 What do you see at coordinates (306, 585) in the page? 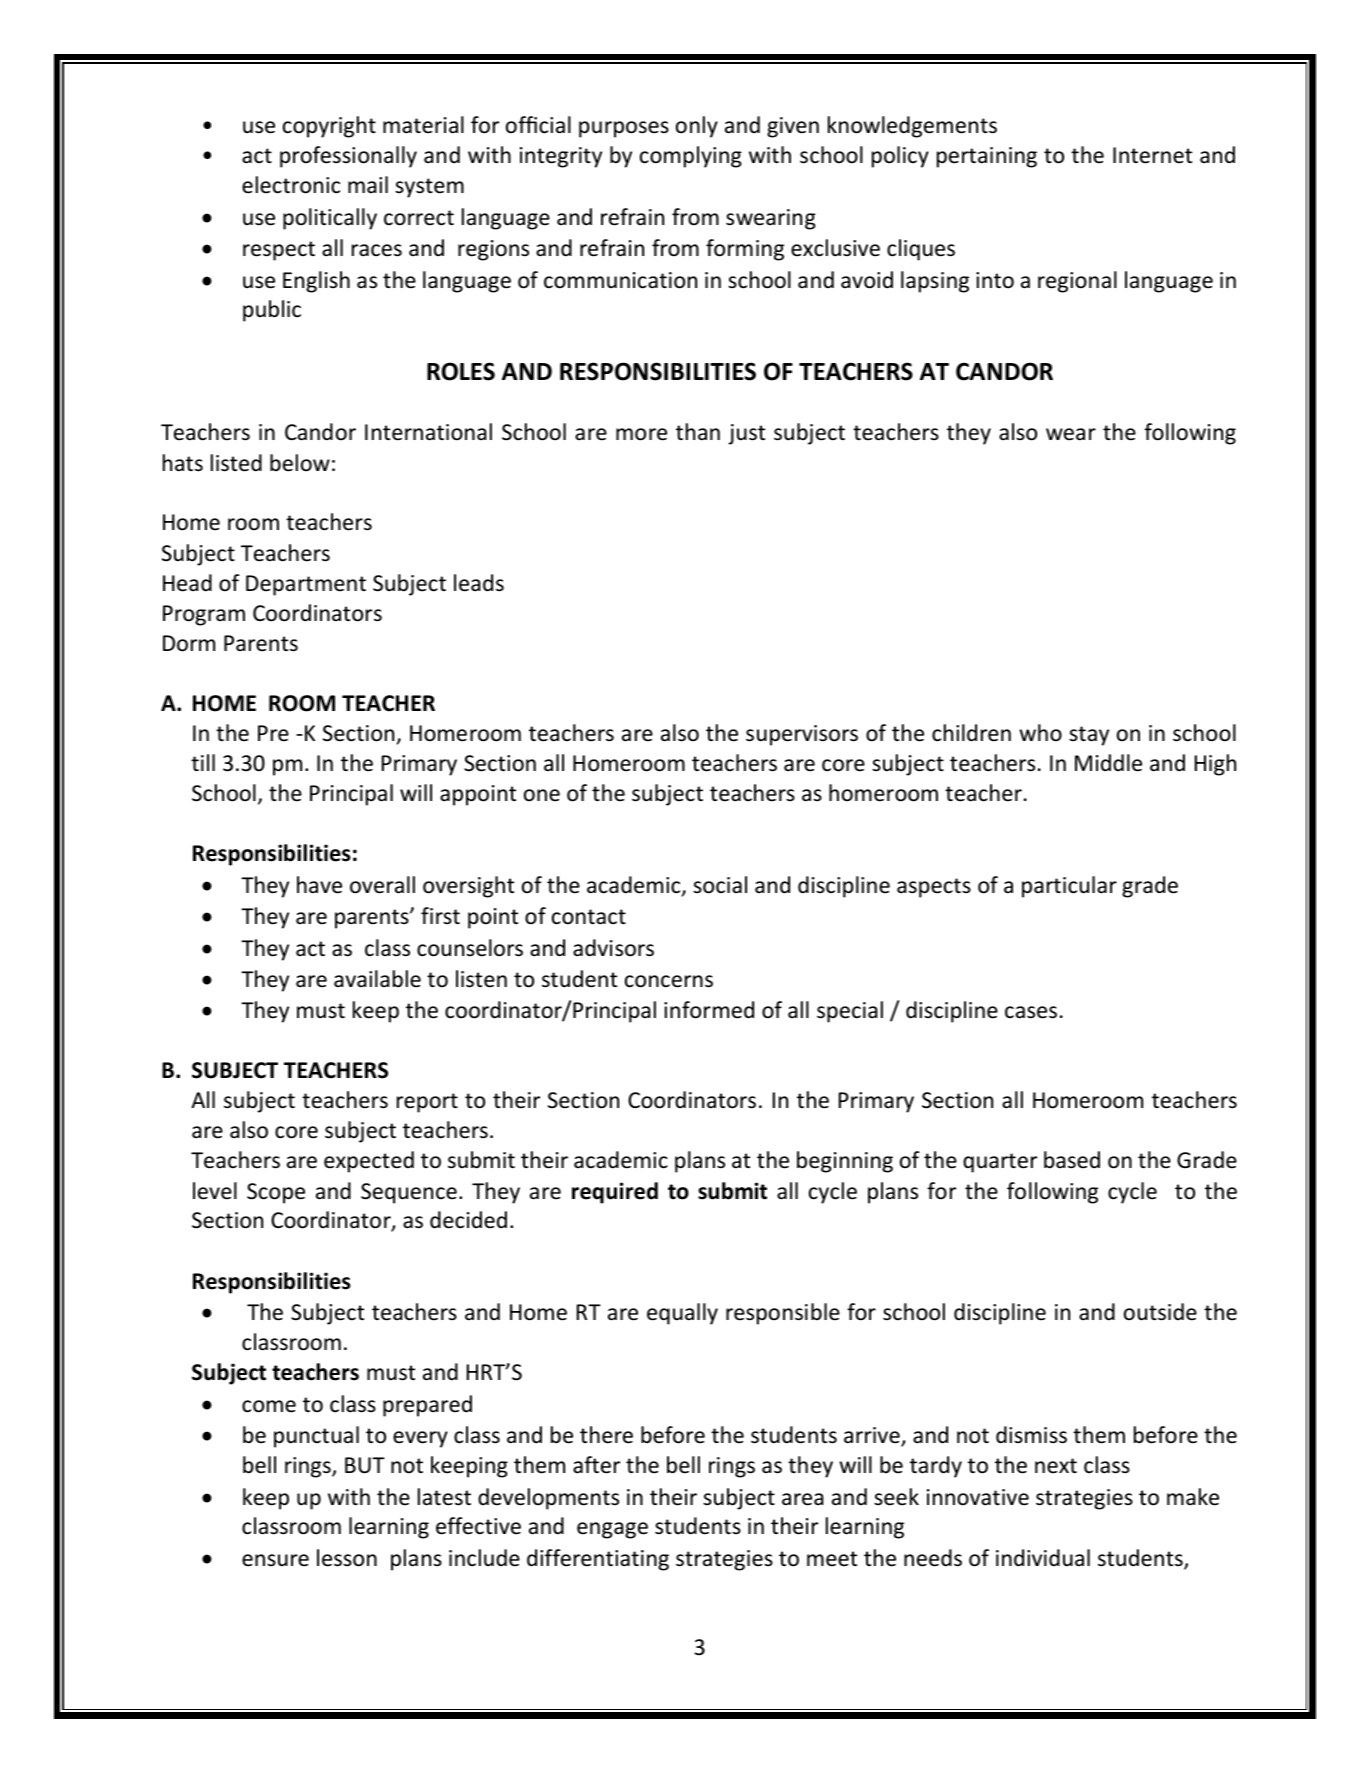
I see `Department` at bounding box center [306, 585].
